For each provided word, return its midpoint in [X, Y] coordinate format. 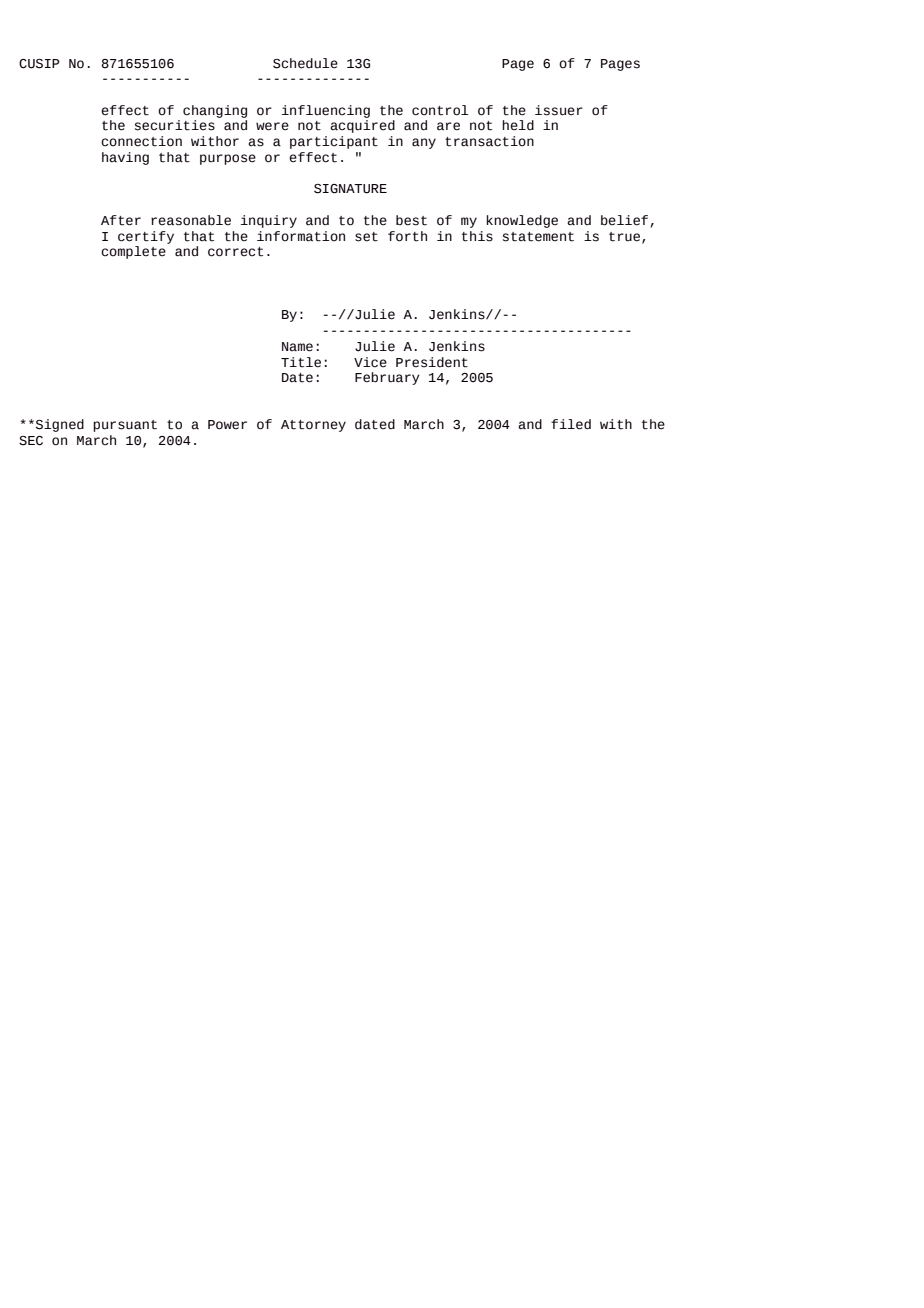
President [432, 362]
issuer [559, 110]
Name [297, 347]
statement [538, 237]
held [518, 125]
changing [215, 111]
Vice [370, 362]
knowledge [522, 221]
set [366, 237]
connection [141, 141]
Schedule [305, 63]
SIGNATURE [350, 189]
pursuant [125, 426]
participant [334, 142]
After [121, 220]
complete [133, 252]
